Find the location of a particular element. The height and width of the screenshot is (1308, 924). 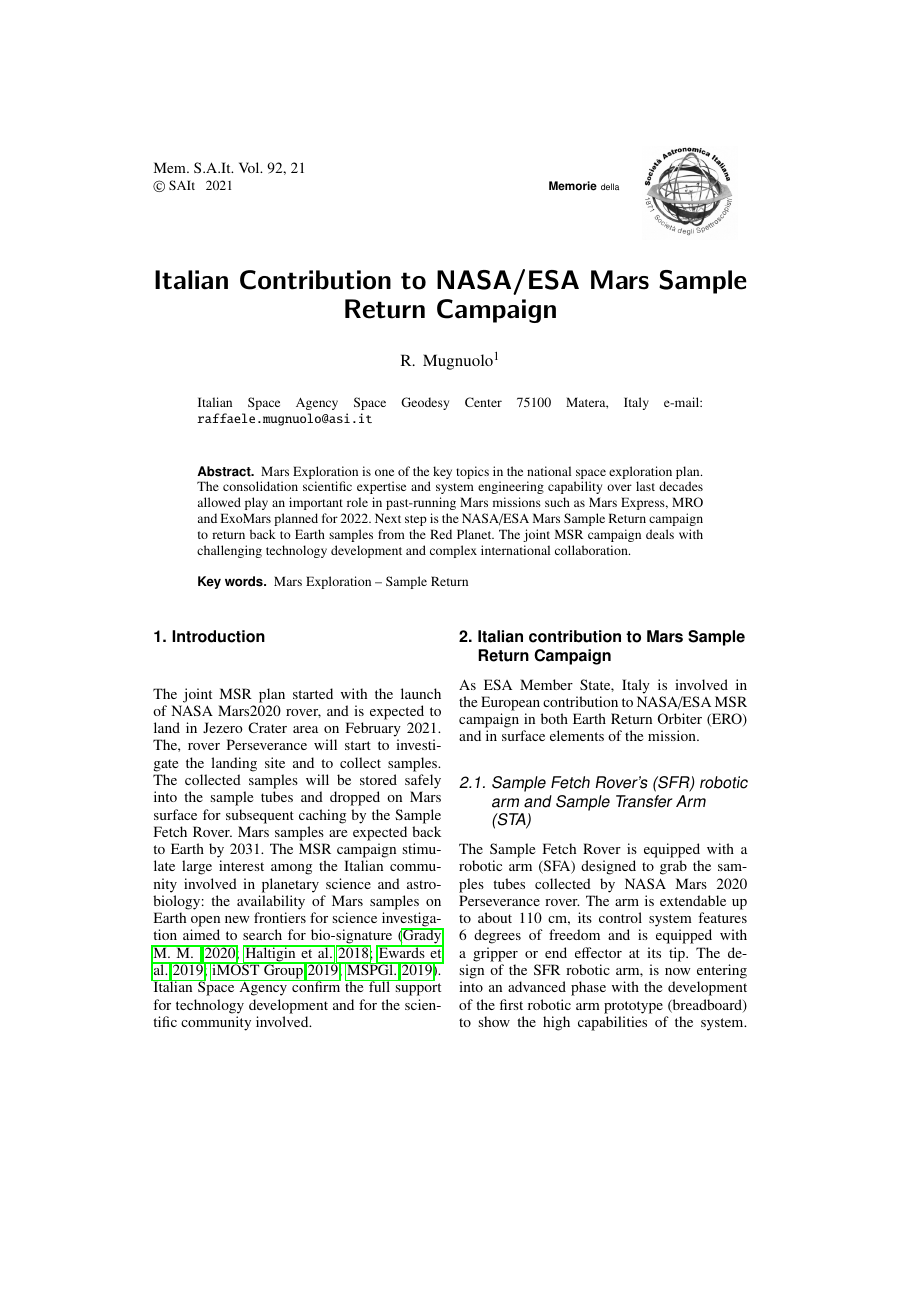

della is located at coordinates (610, 186).
